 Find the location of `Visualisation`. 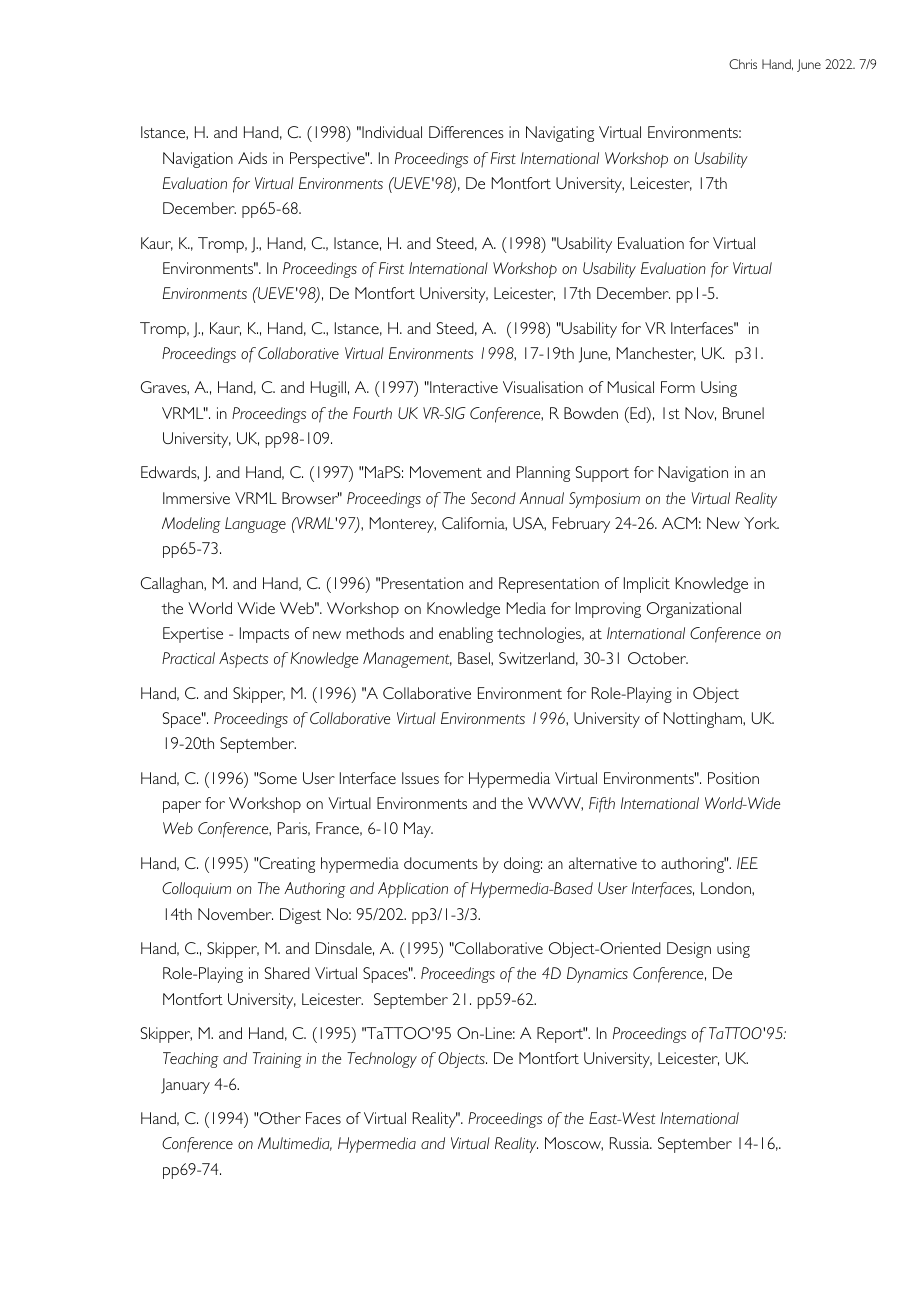

Visualisation is located at coordinates (543, 387).
